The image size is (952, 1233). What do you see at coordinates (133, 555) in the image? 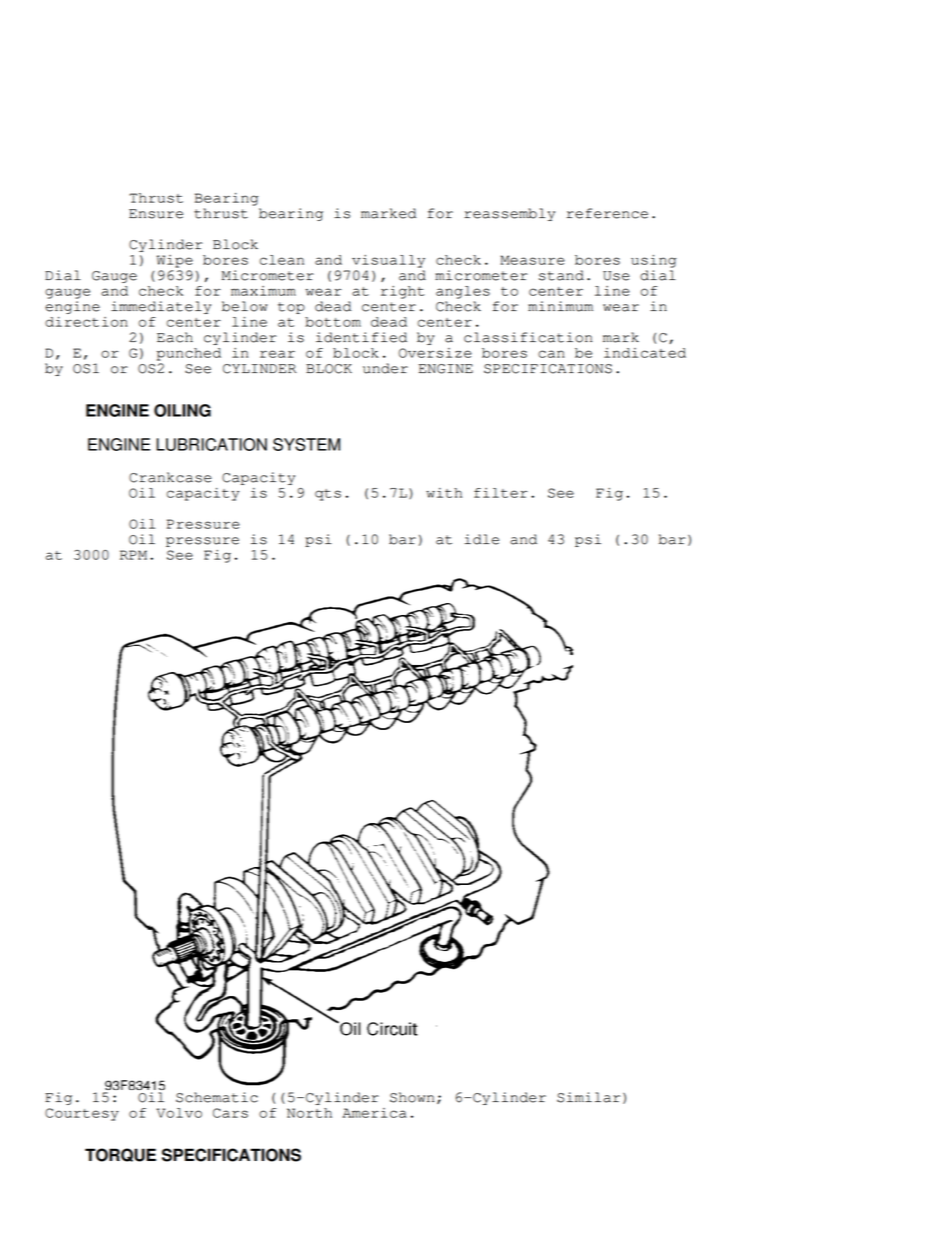
I see `RPM` at bounding box center [133, 555].
